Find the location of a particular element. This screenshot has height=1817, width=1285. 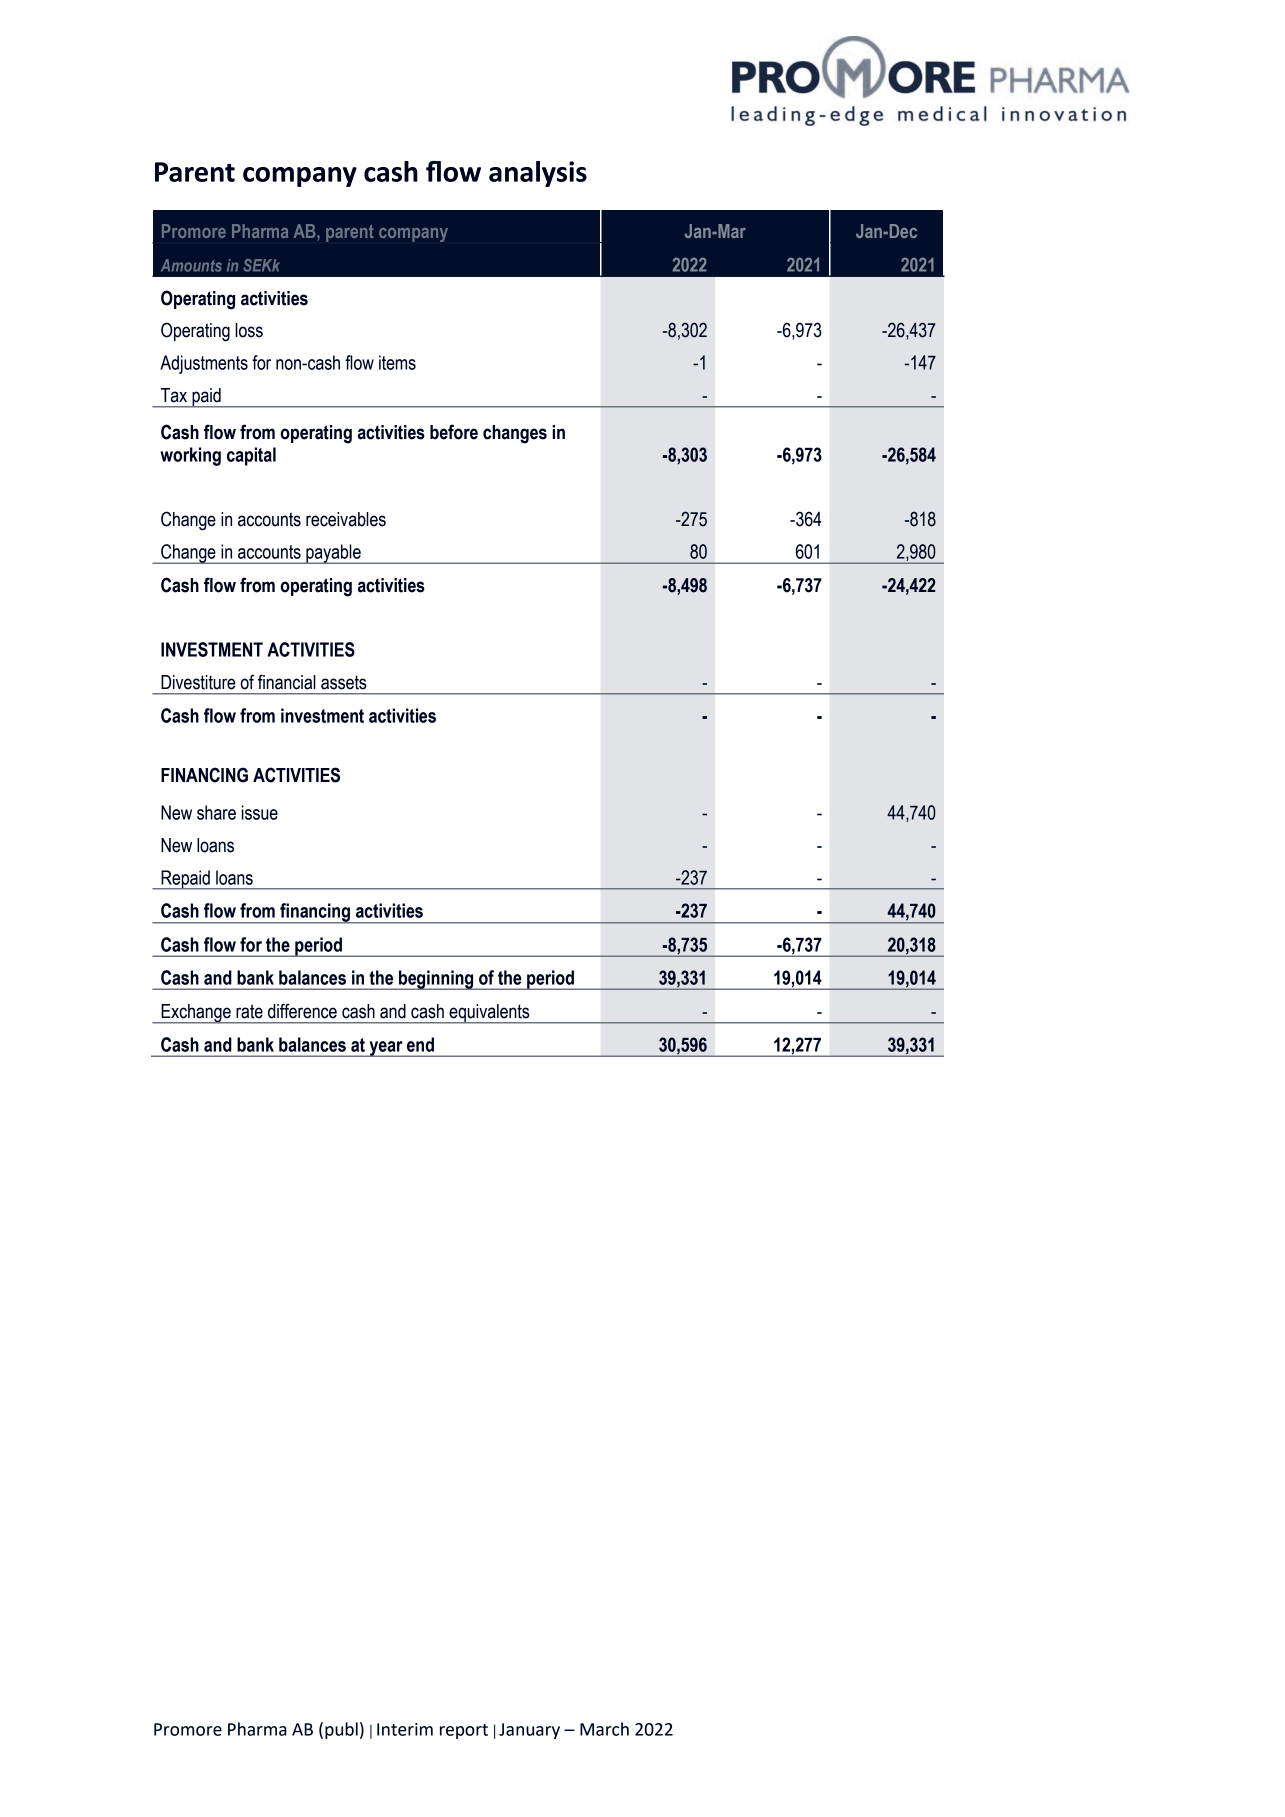

publ is located at coordinates (341, 1730).
